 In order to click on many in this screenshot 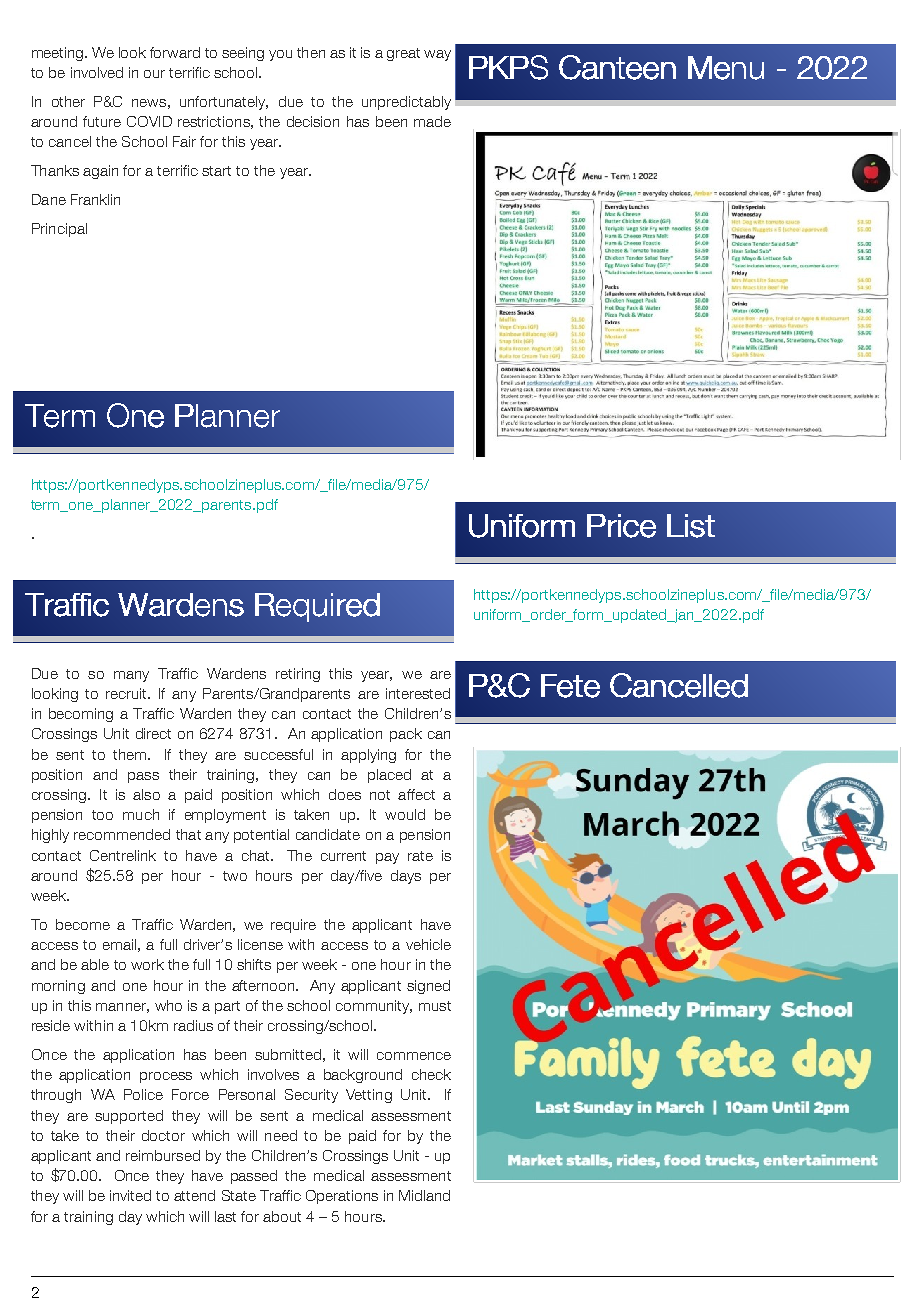, I will do `click(131, 676)`.
